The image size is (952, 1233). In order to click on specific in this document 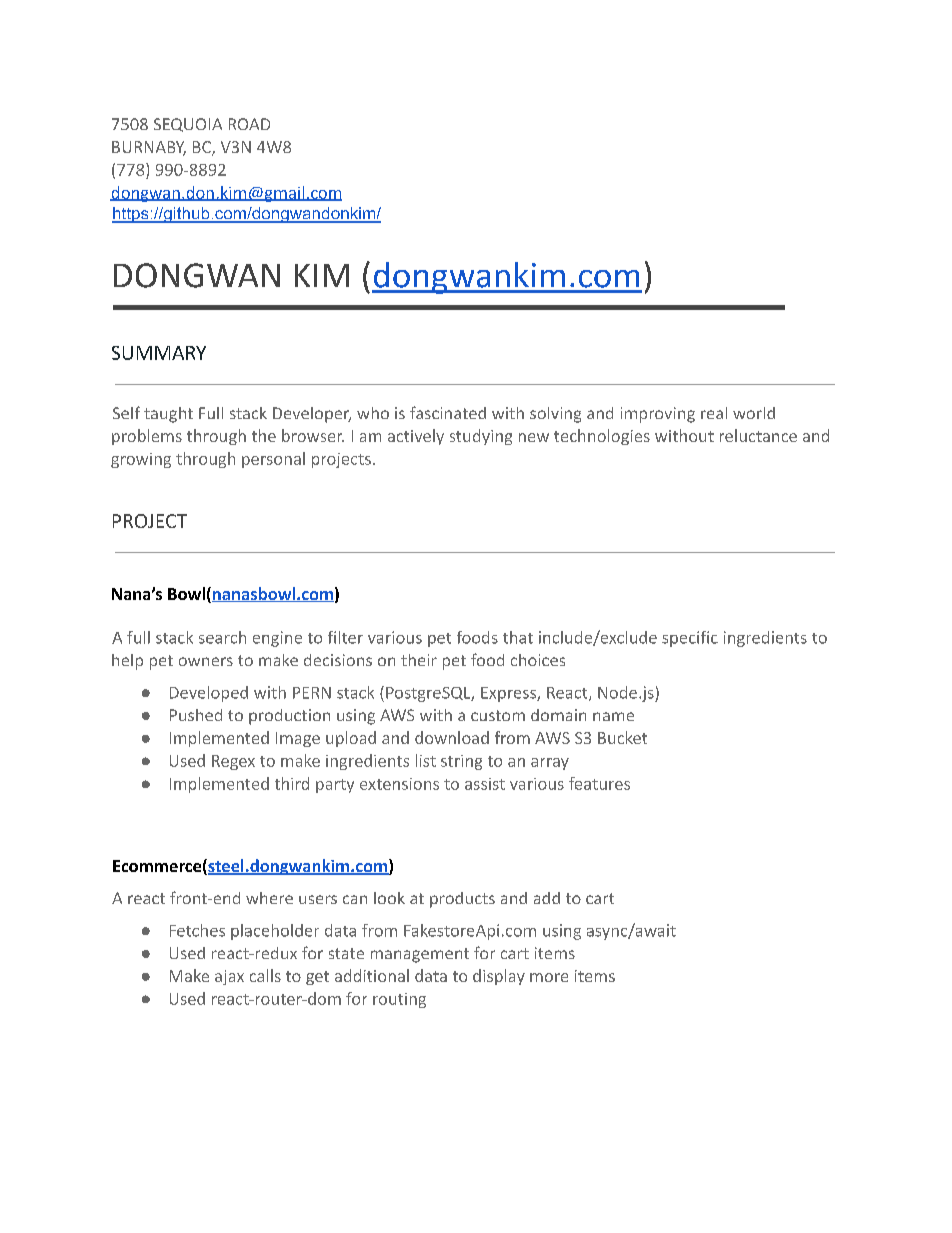, I will do `click(690, 639)`.
